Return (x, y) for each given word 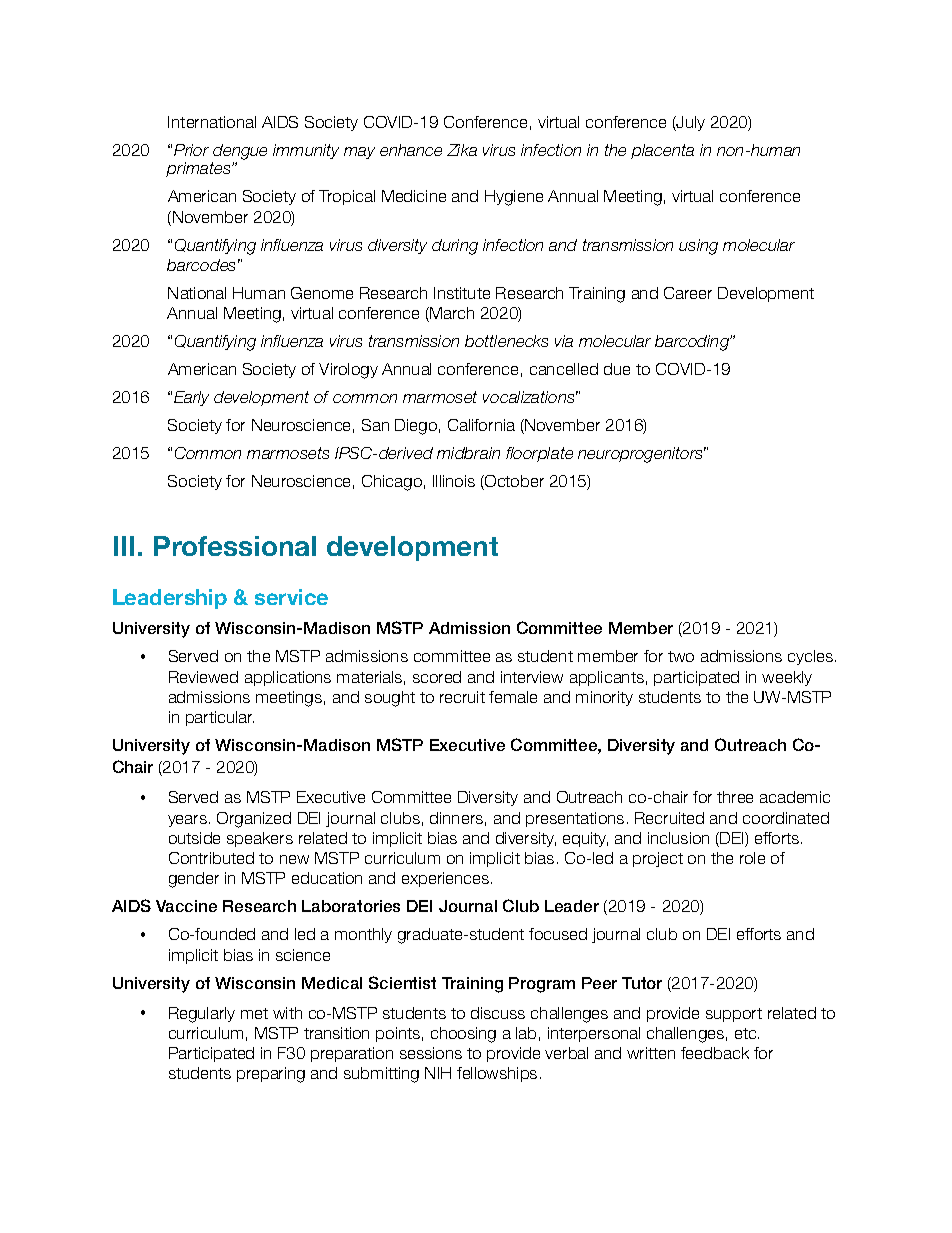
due (617, 369)
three (735, 797)
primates (199, 169)
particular (220, 718)
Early (191, 398)
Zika (462, 150)
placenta (662, 151)
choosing (463, 1035)
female (513, 697)
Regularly (202, 1015)
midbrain (468, 453)
